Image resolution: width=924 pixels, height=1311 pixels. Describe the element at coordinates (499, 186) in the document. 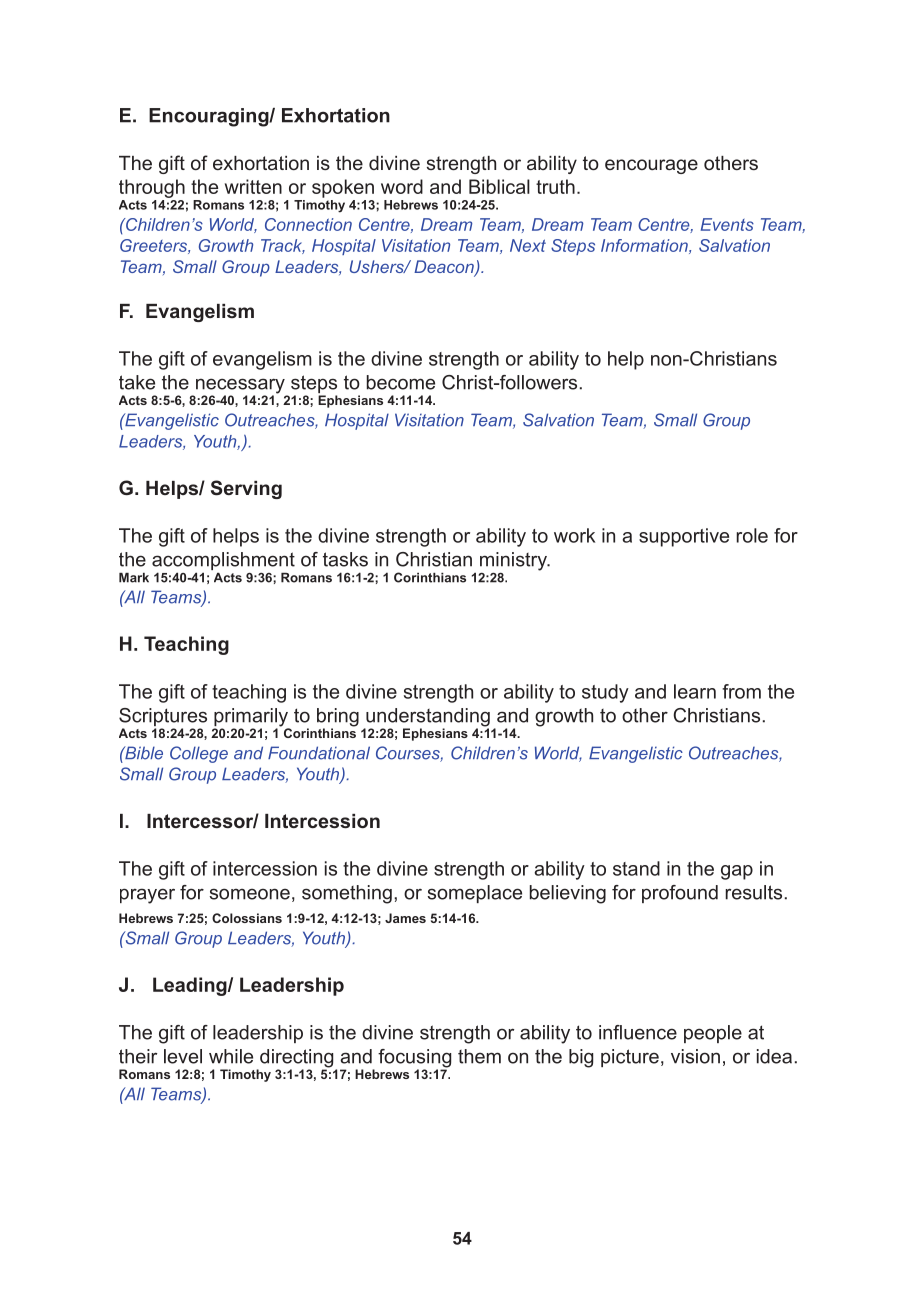

I see `Biblical` at that location.
